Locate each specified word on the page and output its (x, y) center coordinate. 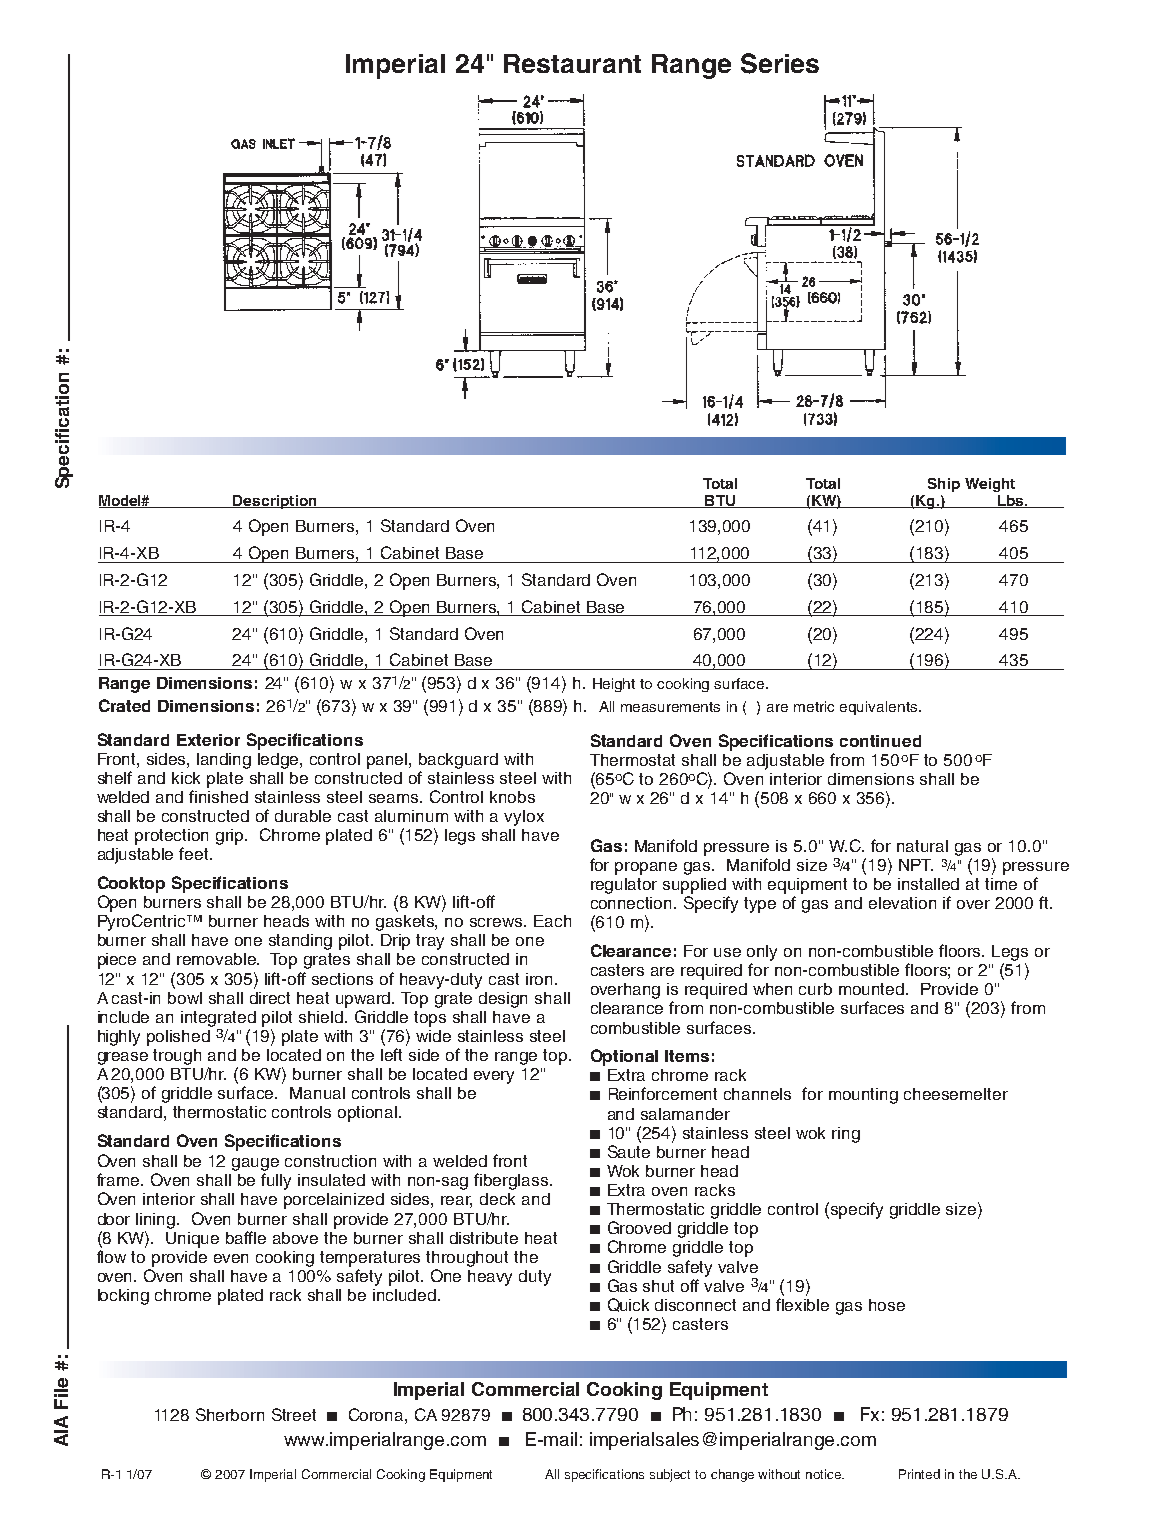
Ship (944, 485)
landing (224, 761)
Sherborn (230, 1414)
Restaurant (572, 63)
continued (880, 741)
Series (780, 63)
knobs (512, 797)
